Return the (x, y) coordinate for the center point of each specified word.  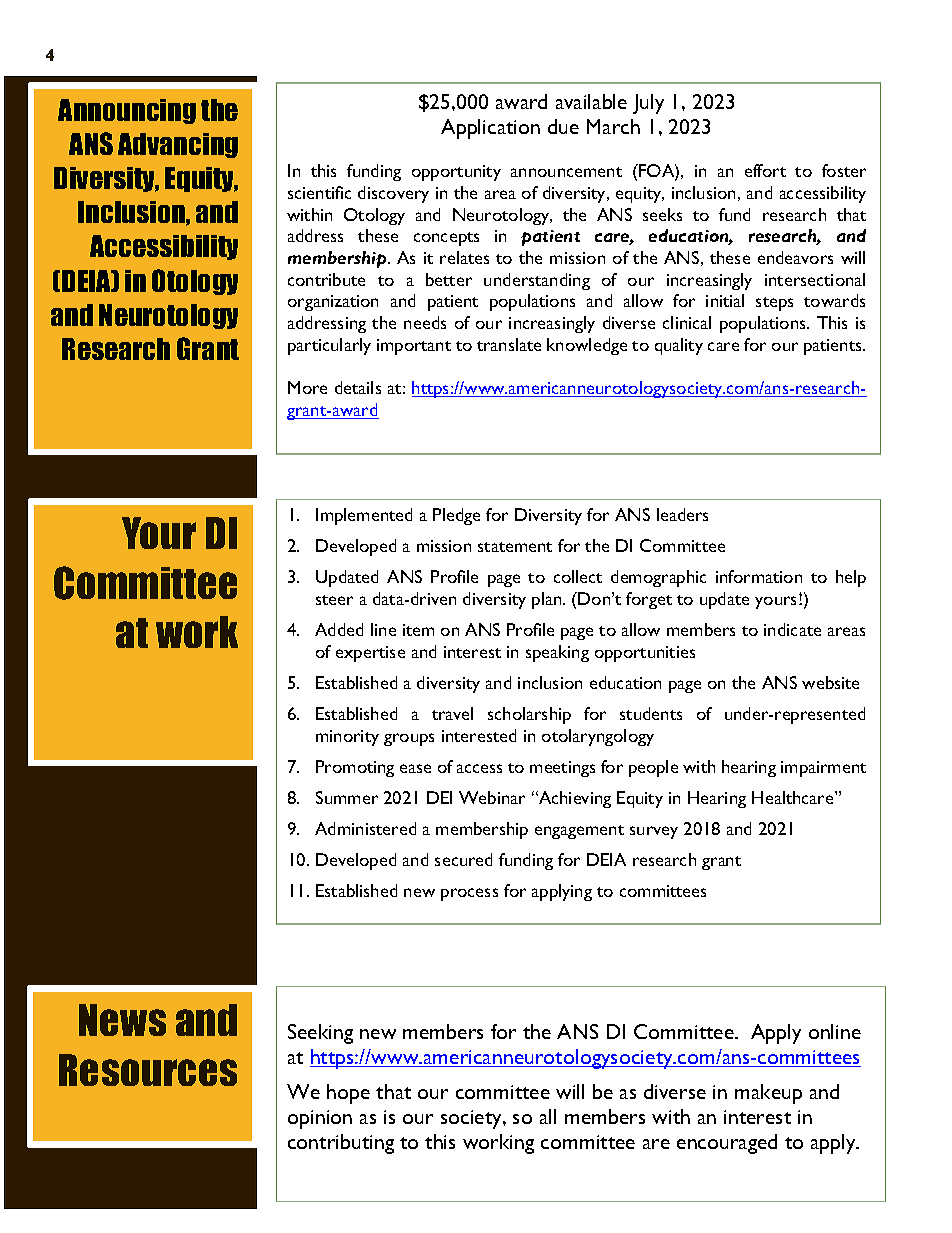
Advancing (178, 145)
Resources (148, 1070)
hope (348, 1094)
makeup (768, 1094)
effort (765, 170)
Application (490, 129)
